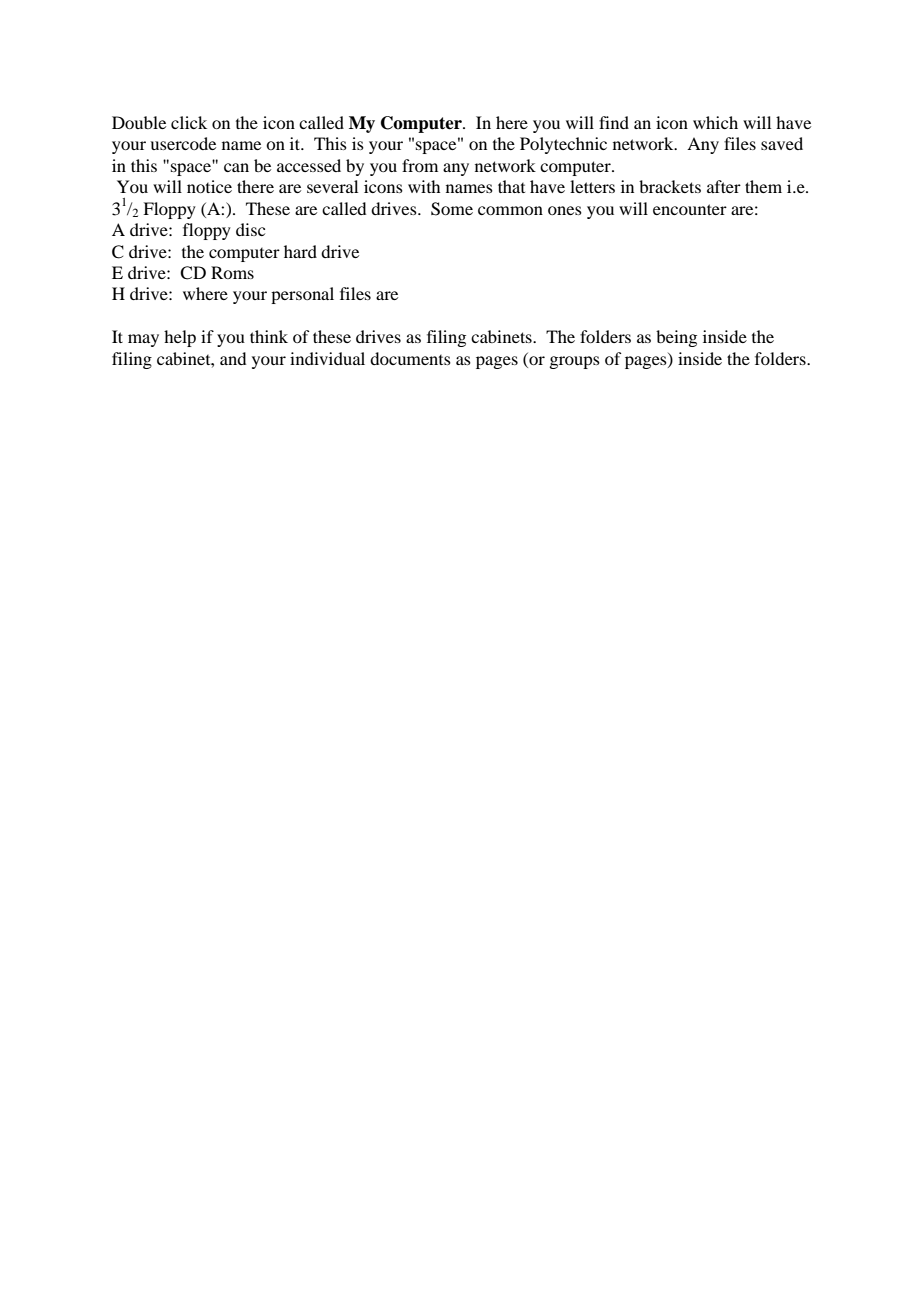  I want to click on and, so click(233, 358).
